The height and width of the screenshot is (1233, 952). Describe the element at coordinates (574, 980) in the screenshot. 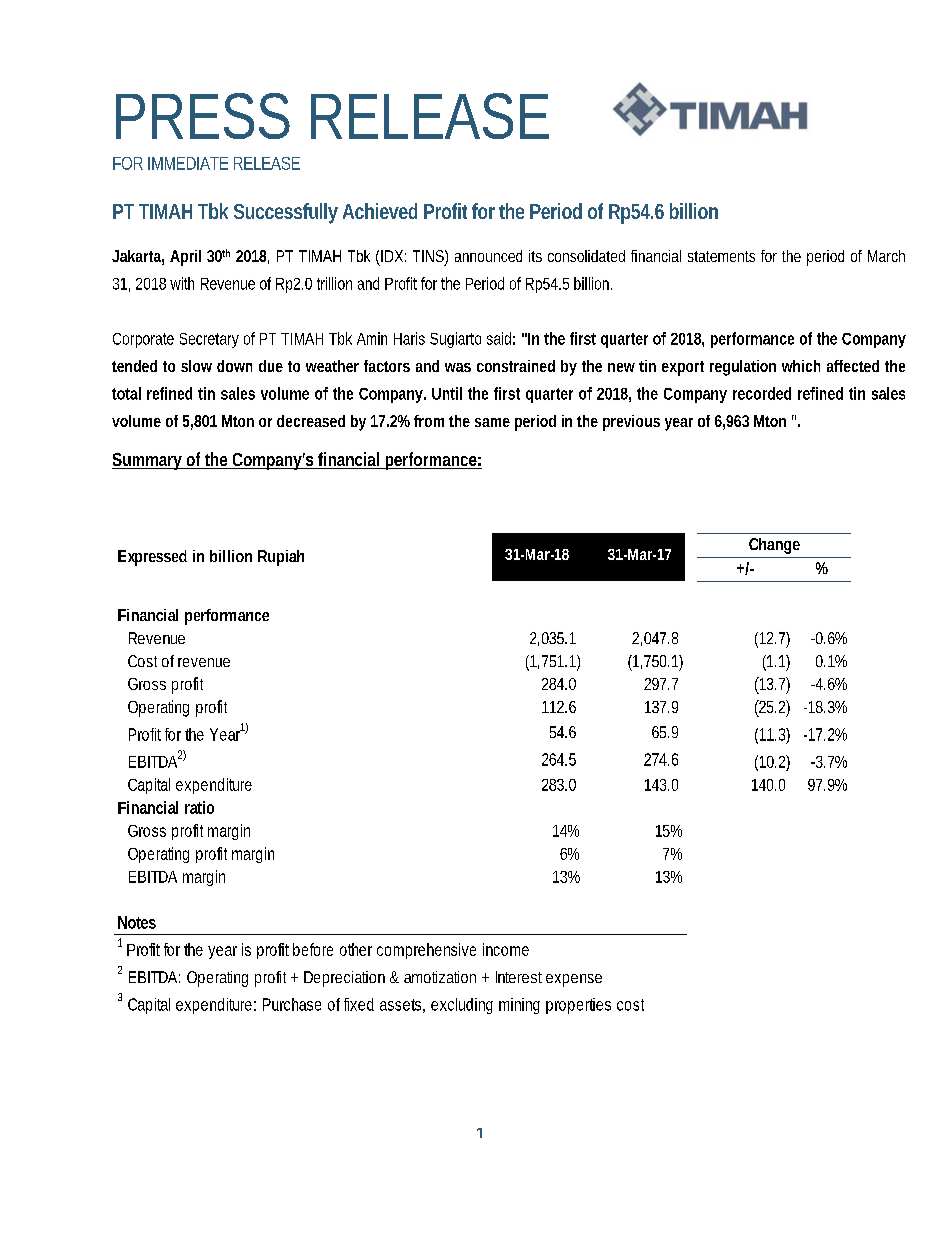

I see `expense` at that location.
